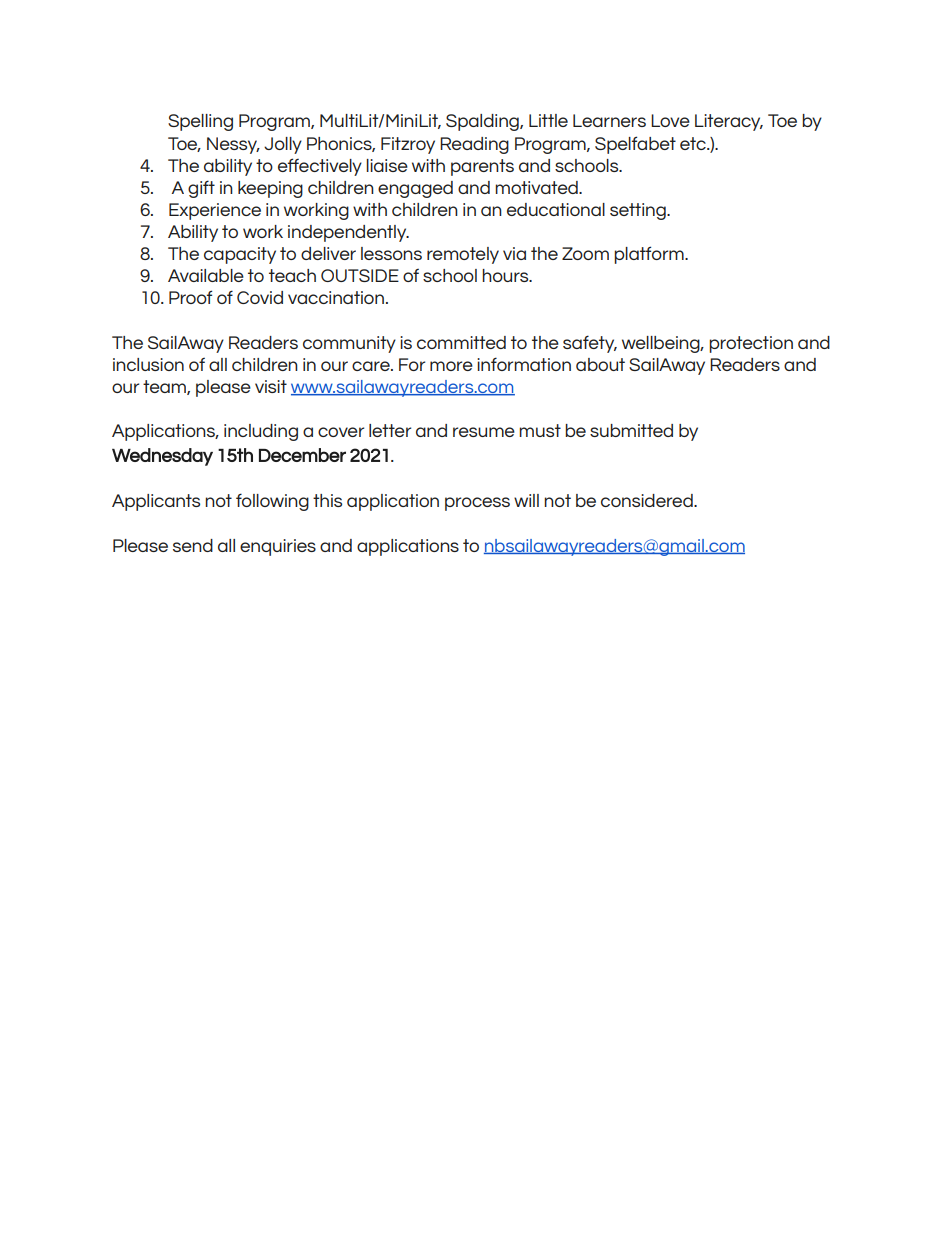  Describe the element at coordinates (271, 386) in the screenshot. I see `visit` at that location.
